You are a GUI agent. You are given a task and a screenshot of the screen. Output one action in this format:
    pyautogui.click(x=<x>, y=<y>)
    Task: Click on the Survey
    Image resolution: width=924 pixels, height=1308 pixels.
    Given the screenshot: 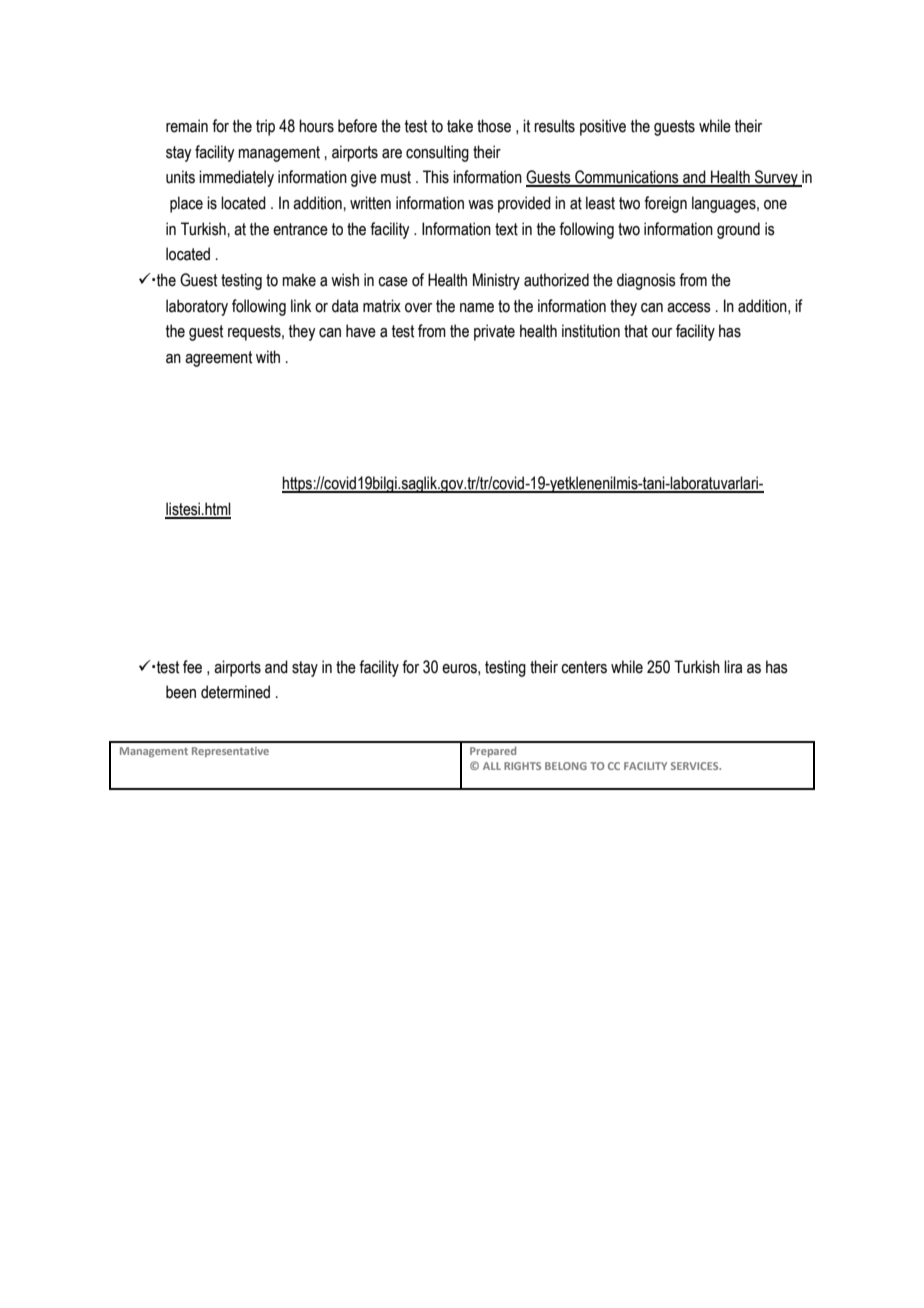 What is the action you would take?
    pyautogui.click(x=776, y=178)
